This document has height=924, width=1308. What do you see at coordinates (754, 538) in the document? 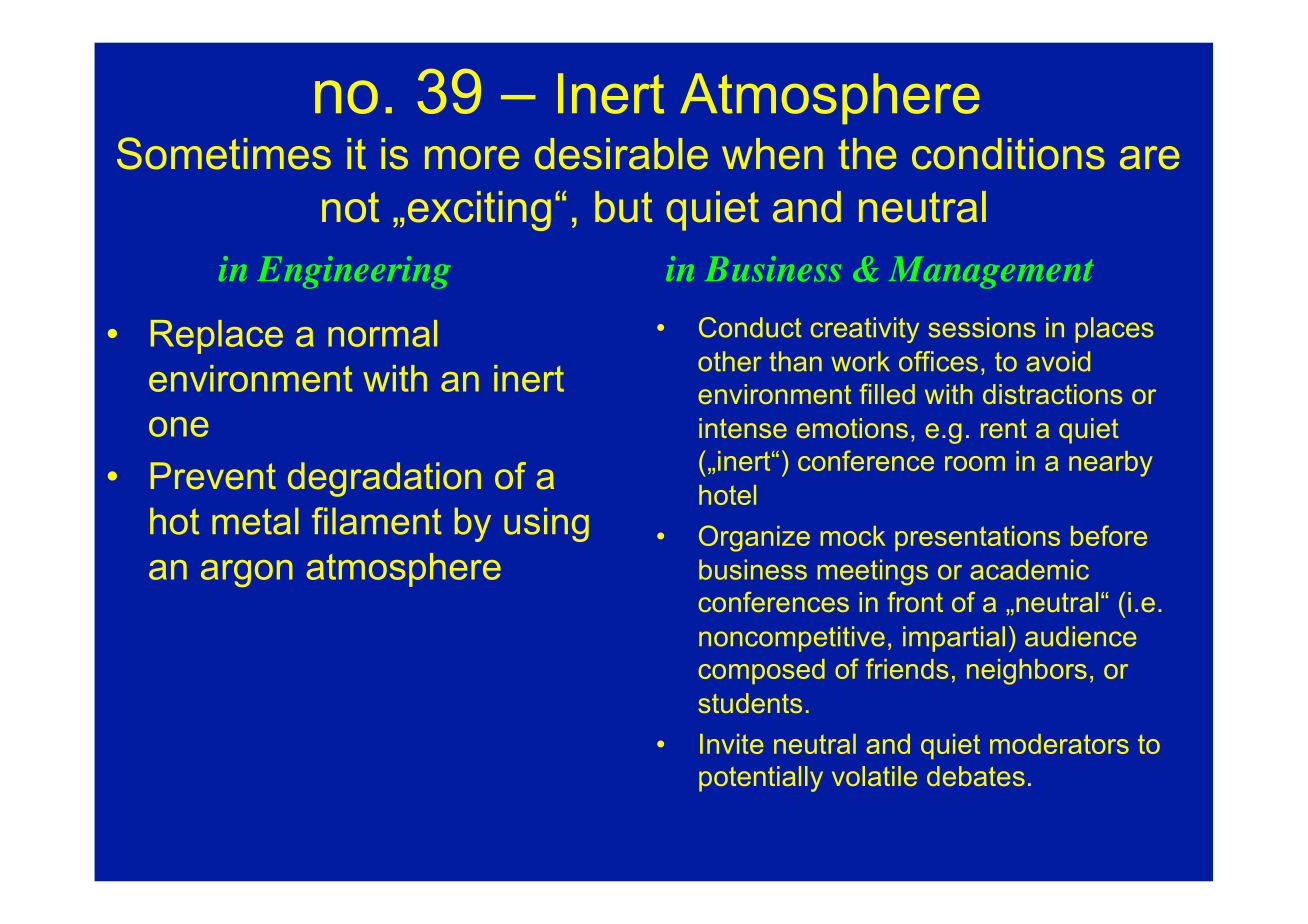
I see `Organize` at bounding box center [754, 538].
